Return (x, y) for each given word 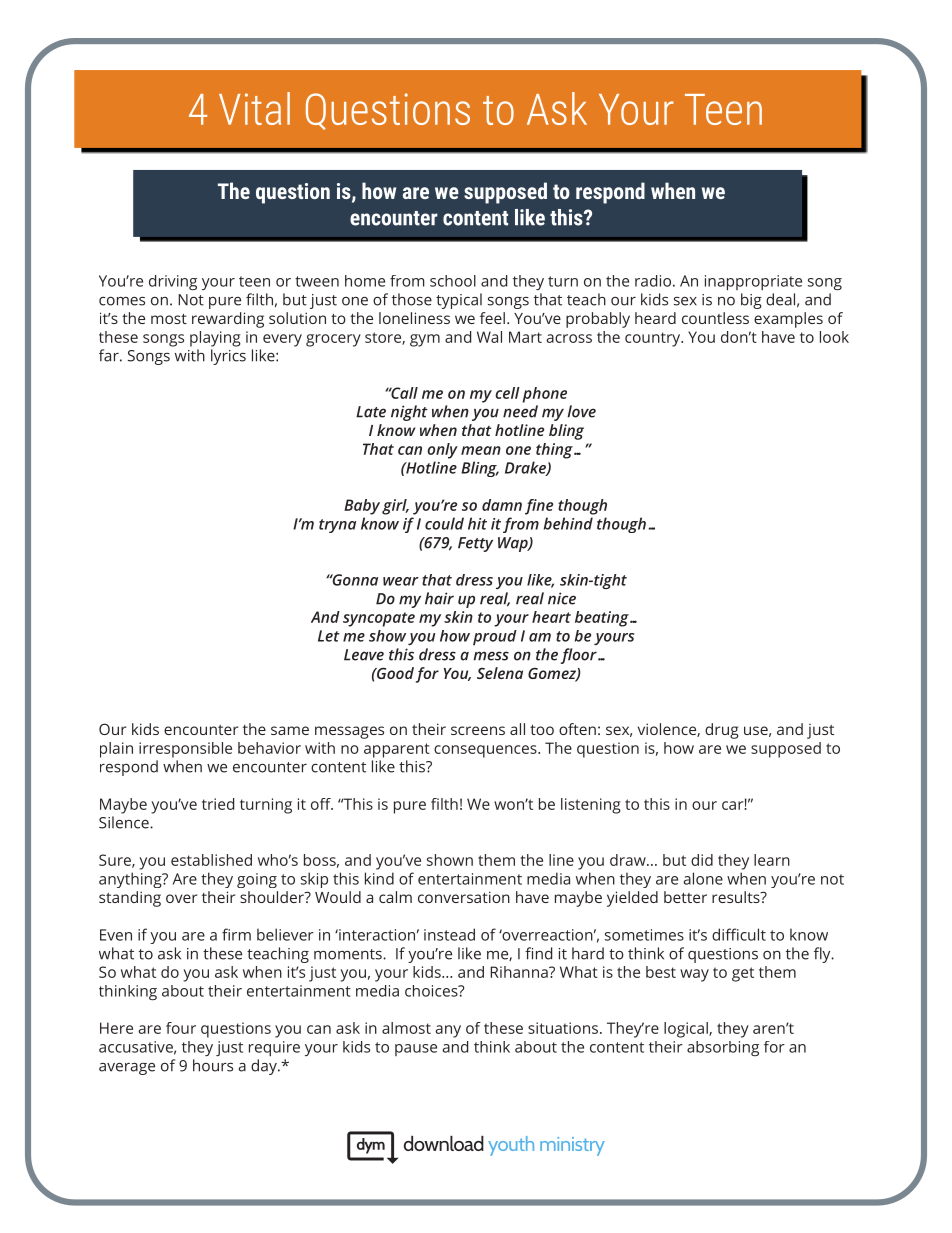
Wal (489, 337)
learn (772, 860)
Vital (254, 108)
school (453, 281)
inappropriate (753, 283)
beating (603, 619)
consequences (486, 751)
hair (439, 598)
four (181, 1028)
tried (218, 804)
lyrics (228, 357)
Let (329, 636)
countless (715, 318)
